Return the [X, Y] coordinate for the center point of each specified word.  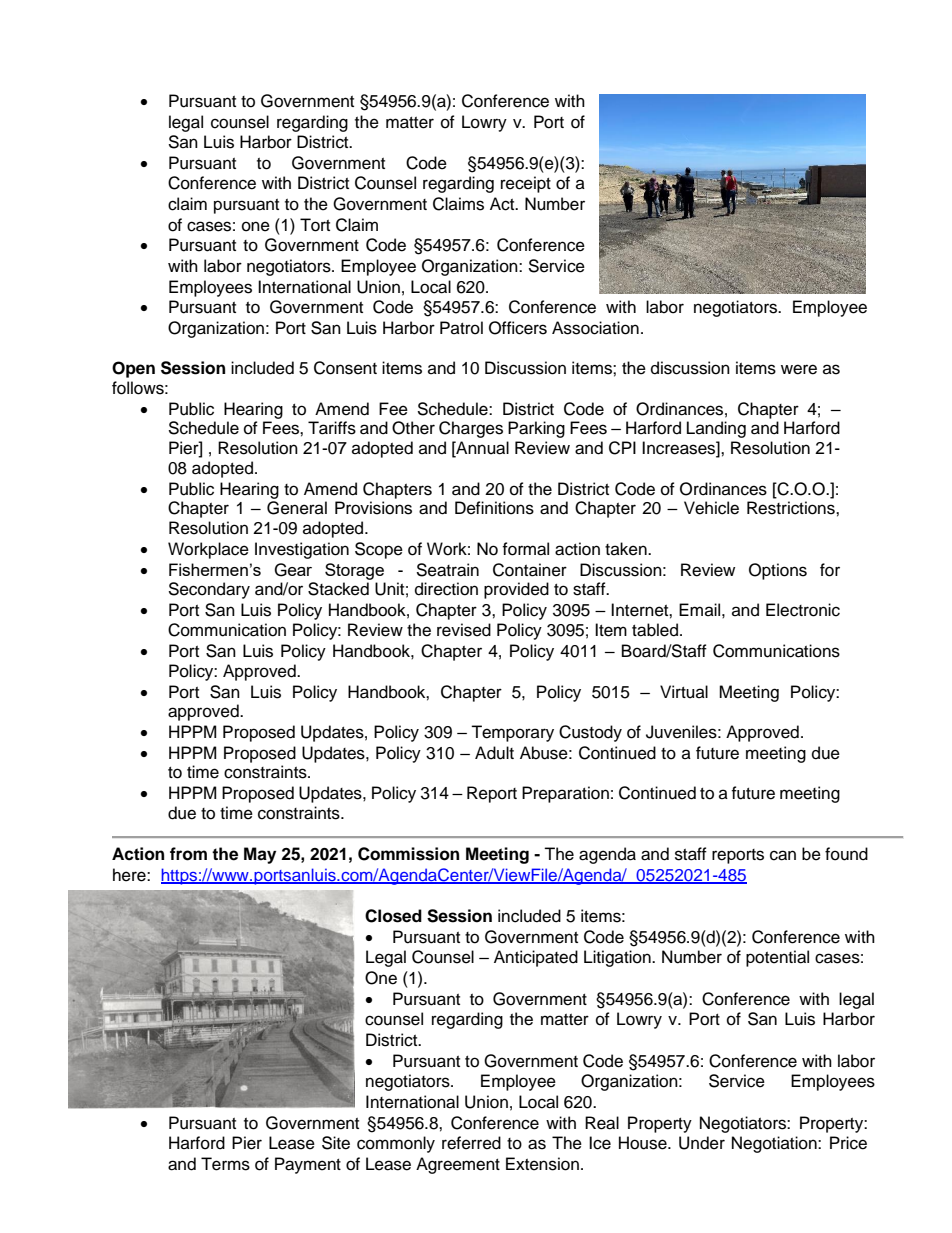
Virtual [684, 692]
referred [471, 1143]
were [799, 369]
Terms [225, 1164]
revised [464, 630]
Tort [315, 225]
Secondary [209, 590]
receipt [526, 184]
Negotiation [775, 1144]
